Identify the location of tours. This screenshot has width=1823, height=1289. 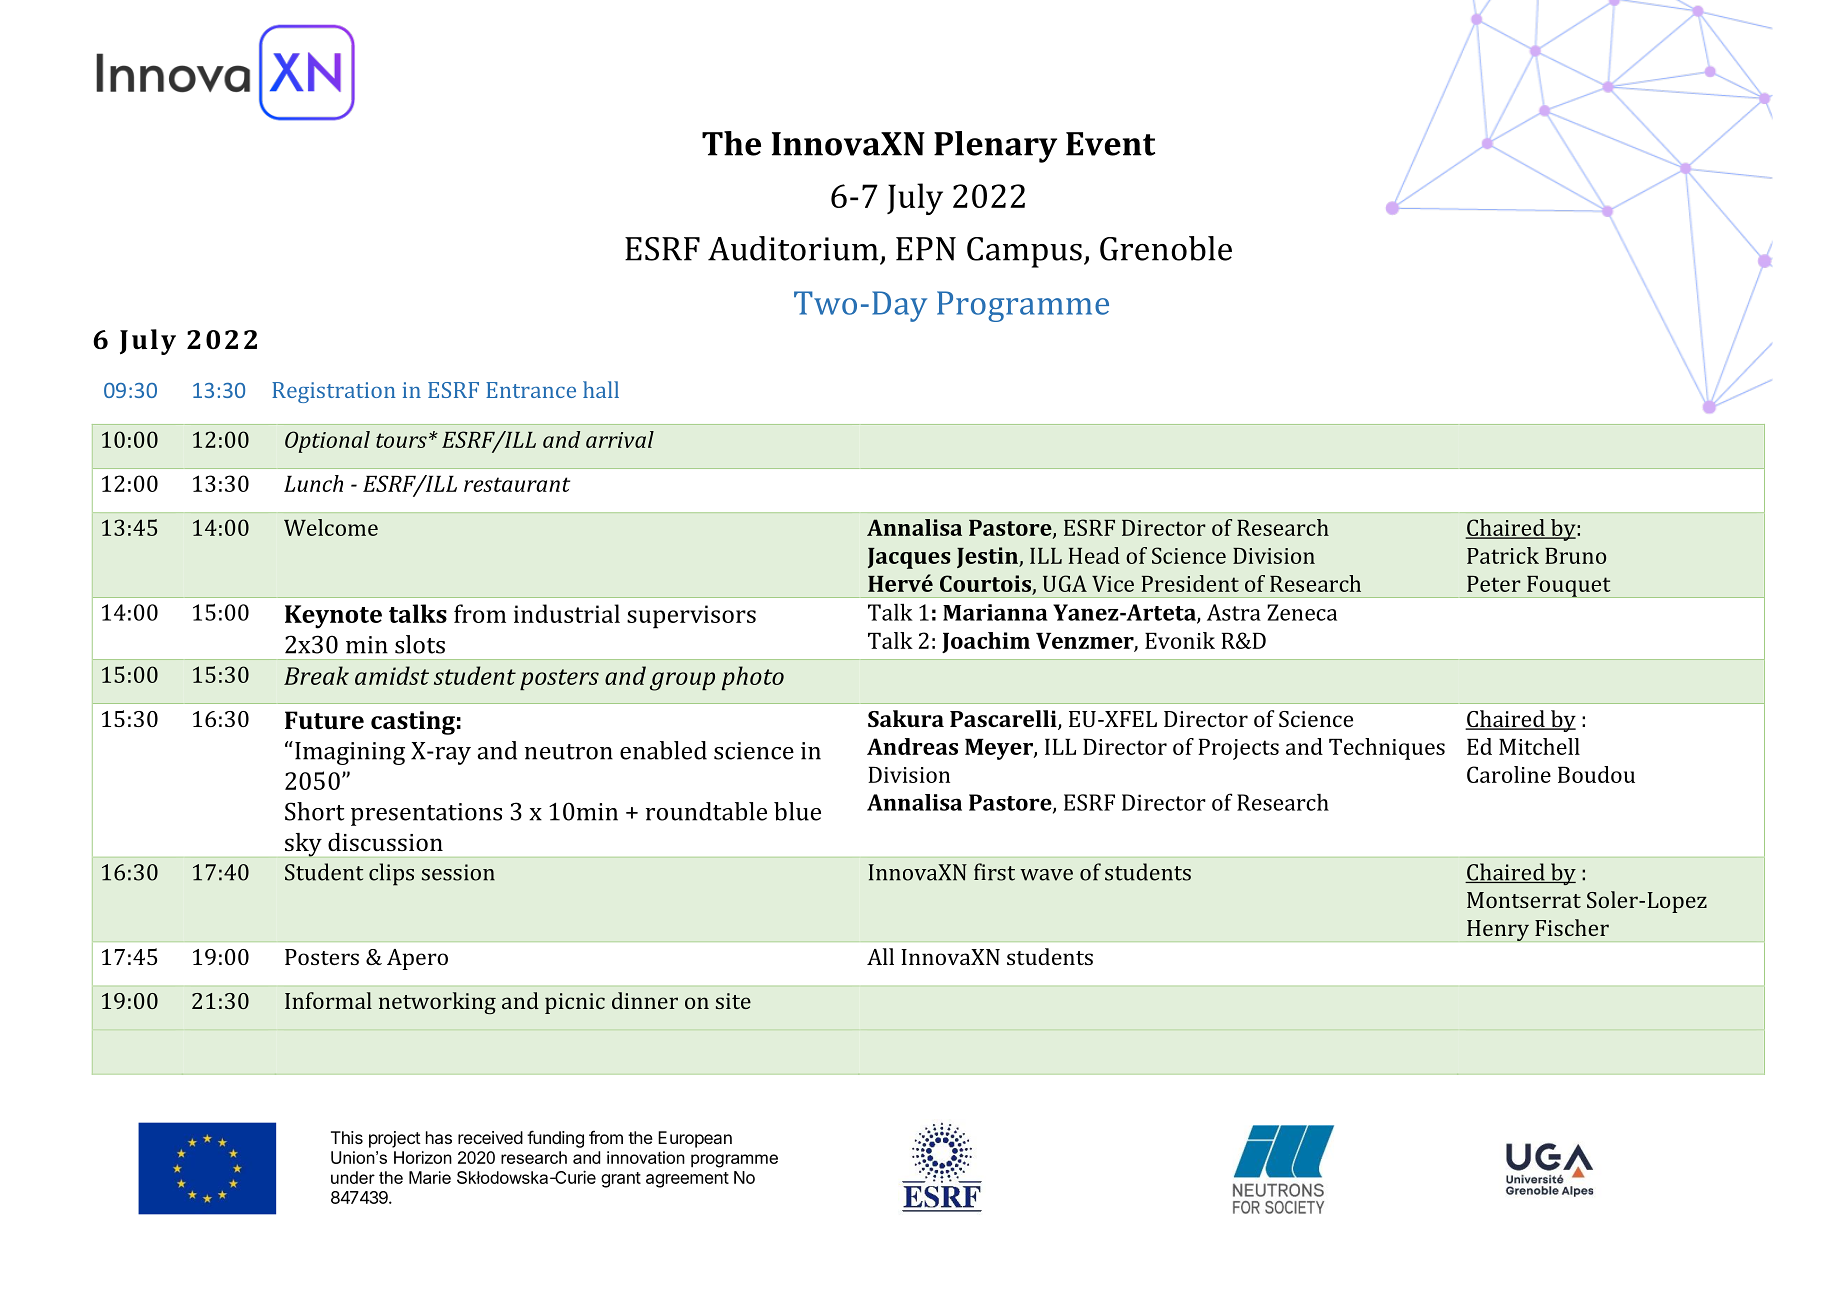
(401, 440).
